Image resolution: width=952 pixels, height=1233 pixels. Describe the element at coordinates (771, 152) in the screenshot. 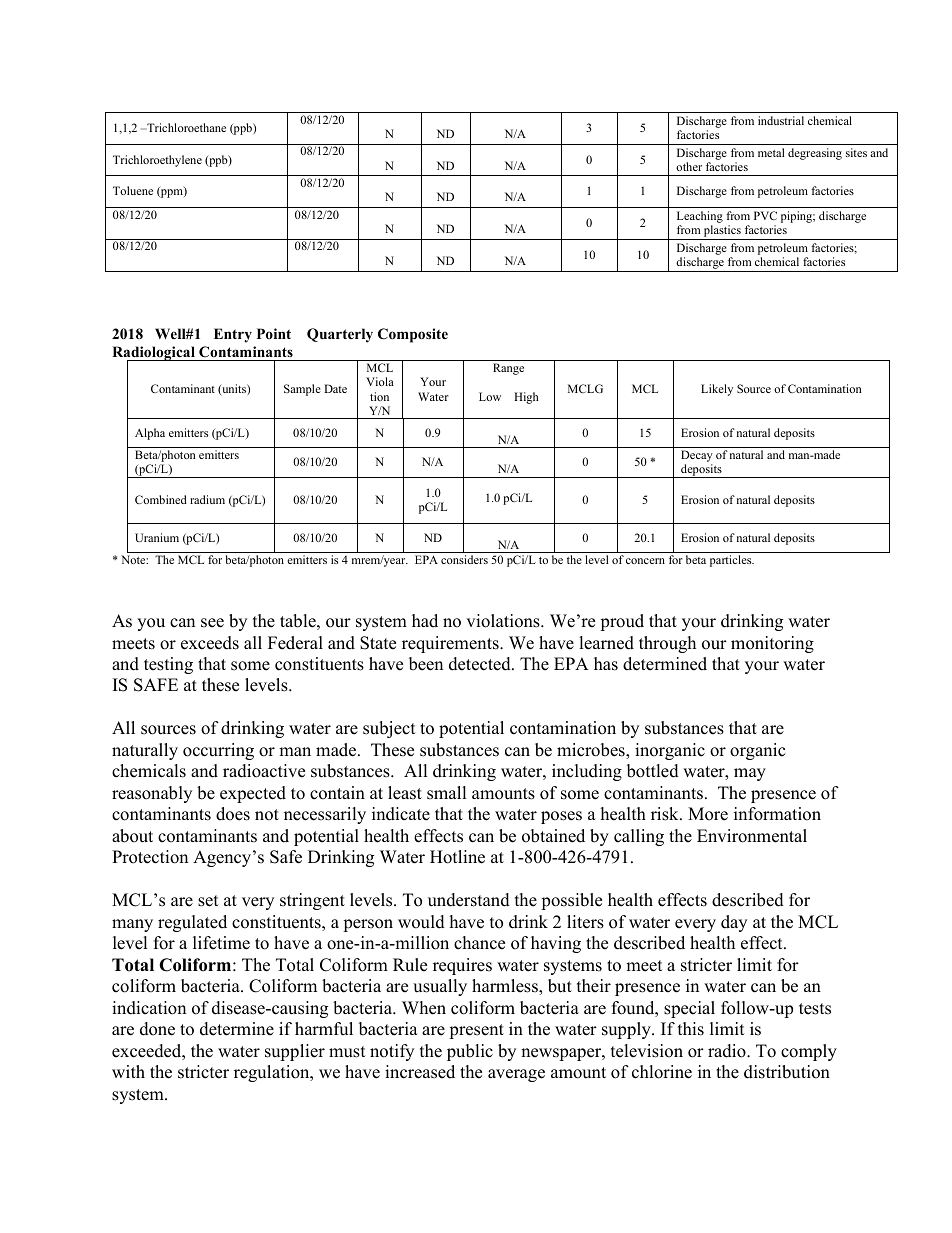

I see `metal` at that location.
